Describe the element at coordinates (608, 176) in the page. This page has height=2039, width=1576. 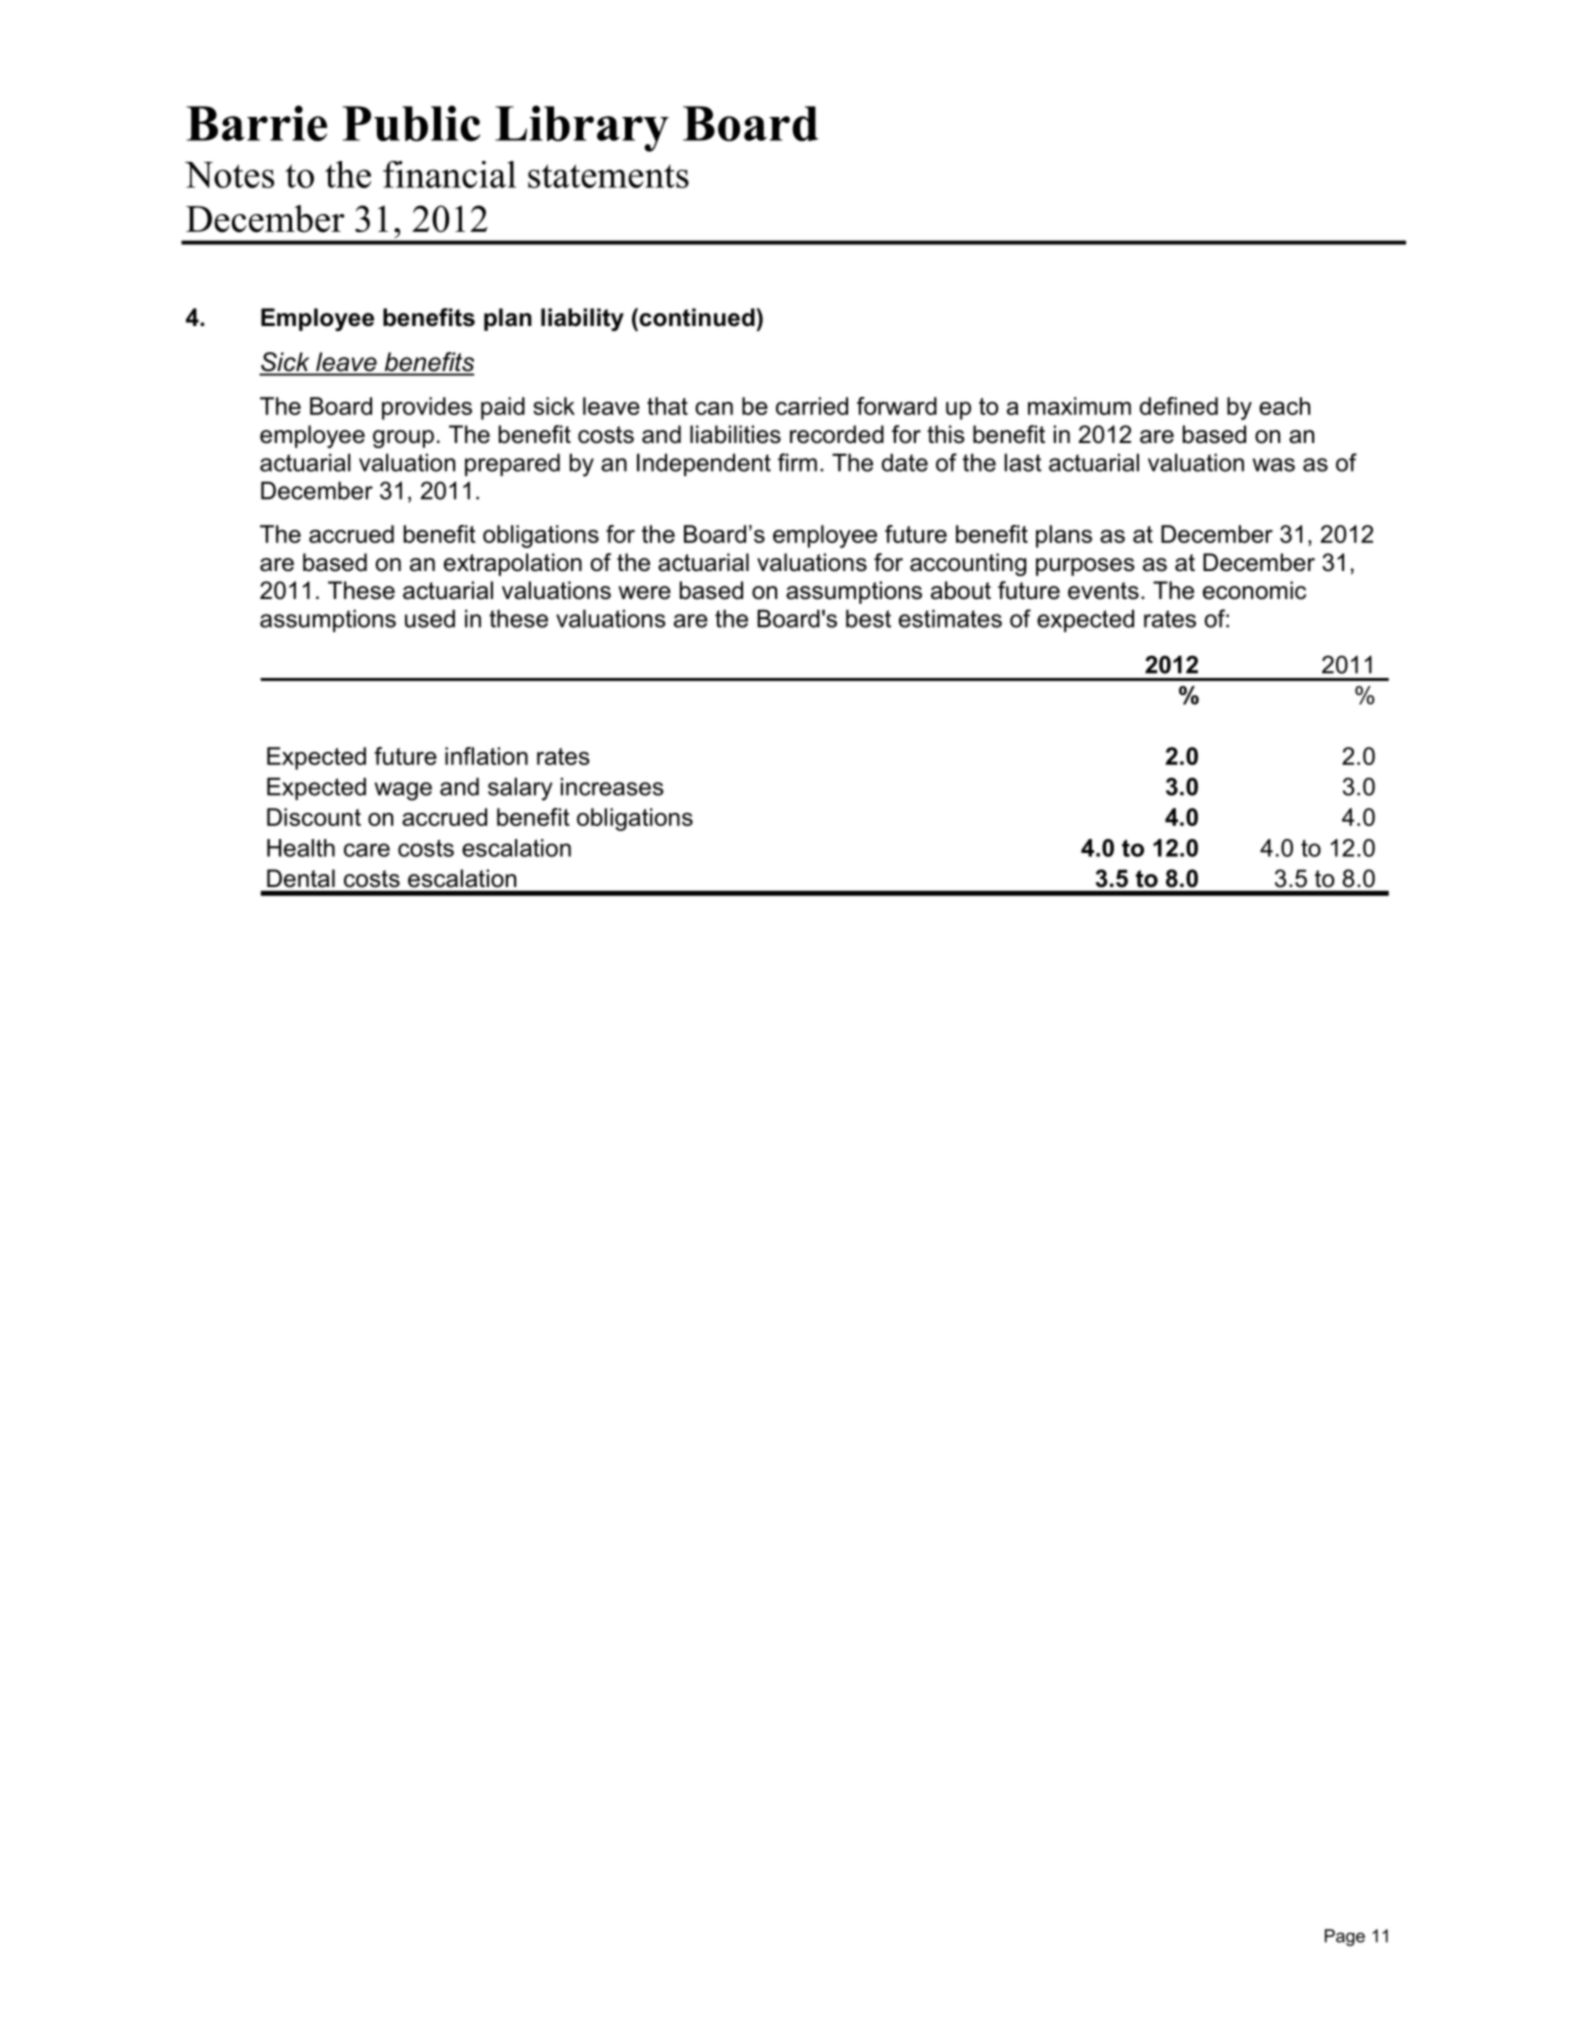
I see `statements` at that location.
